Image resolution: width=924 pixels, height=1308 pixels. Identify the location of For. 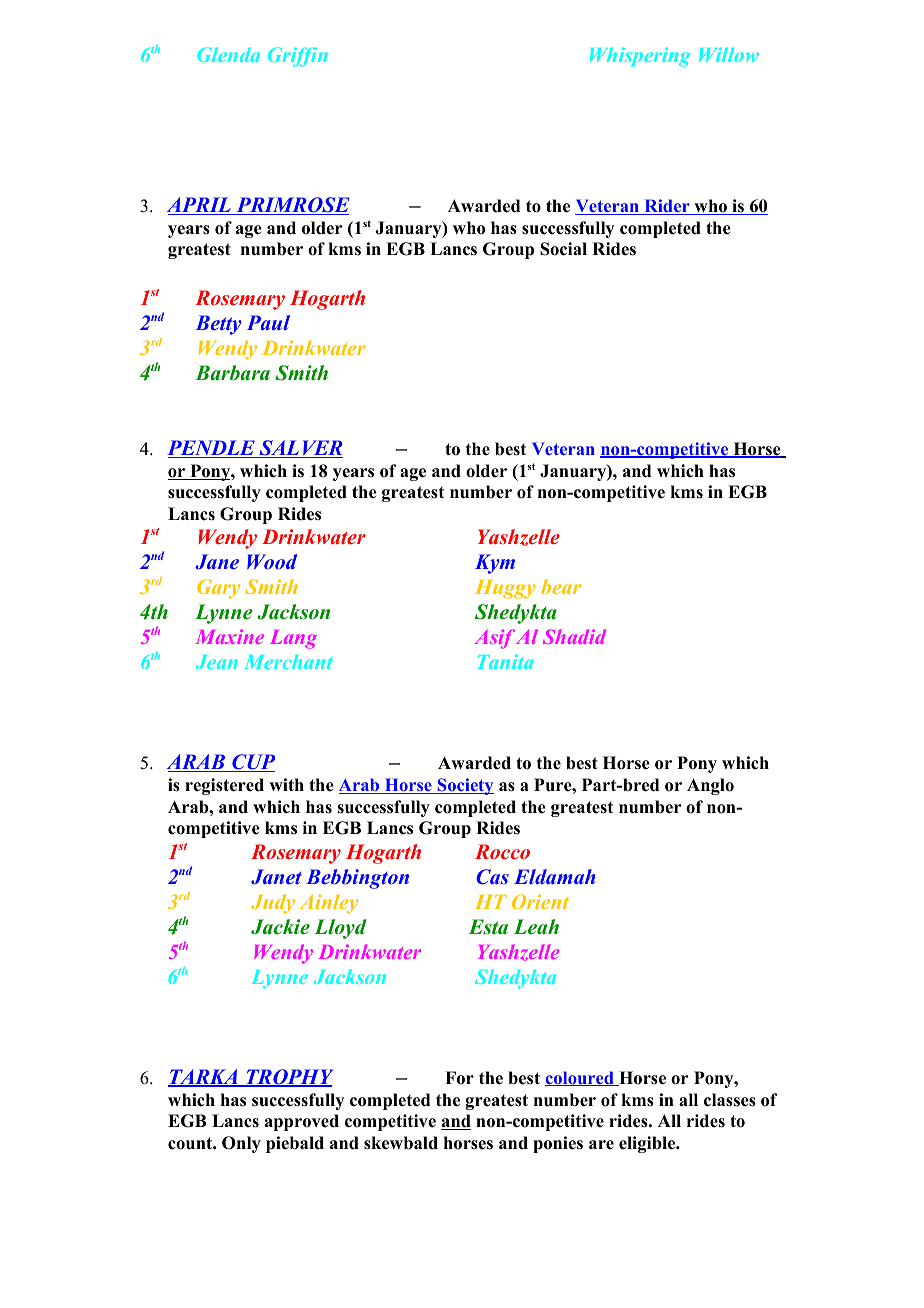
(459, 1078).
